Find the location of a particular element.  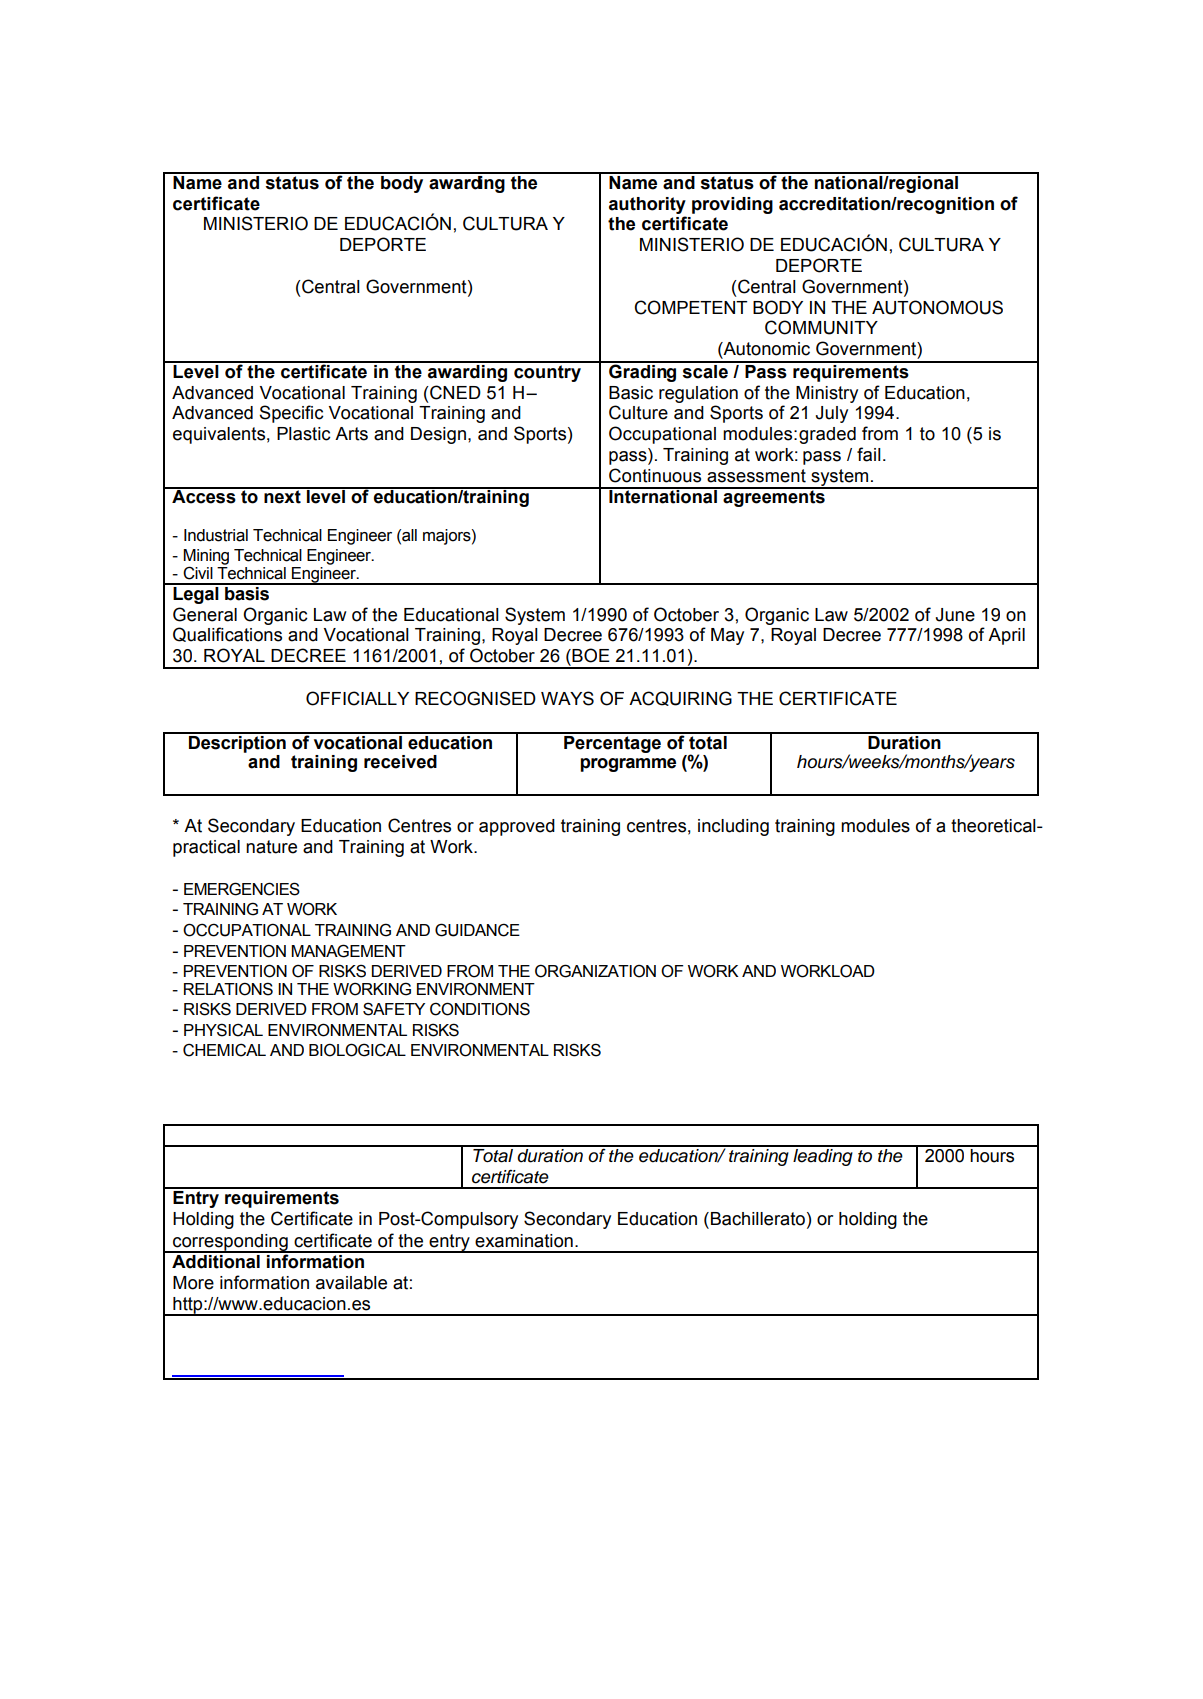

BOE is located at coordinates (590, 655).
